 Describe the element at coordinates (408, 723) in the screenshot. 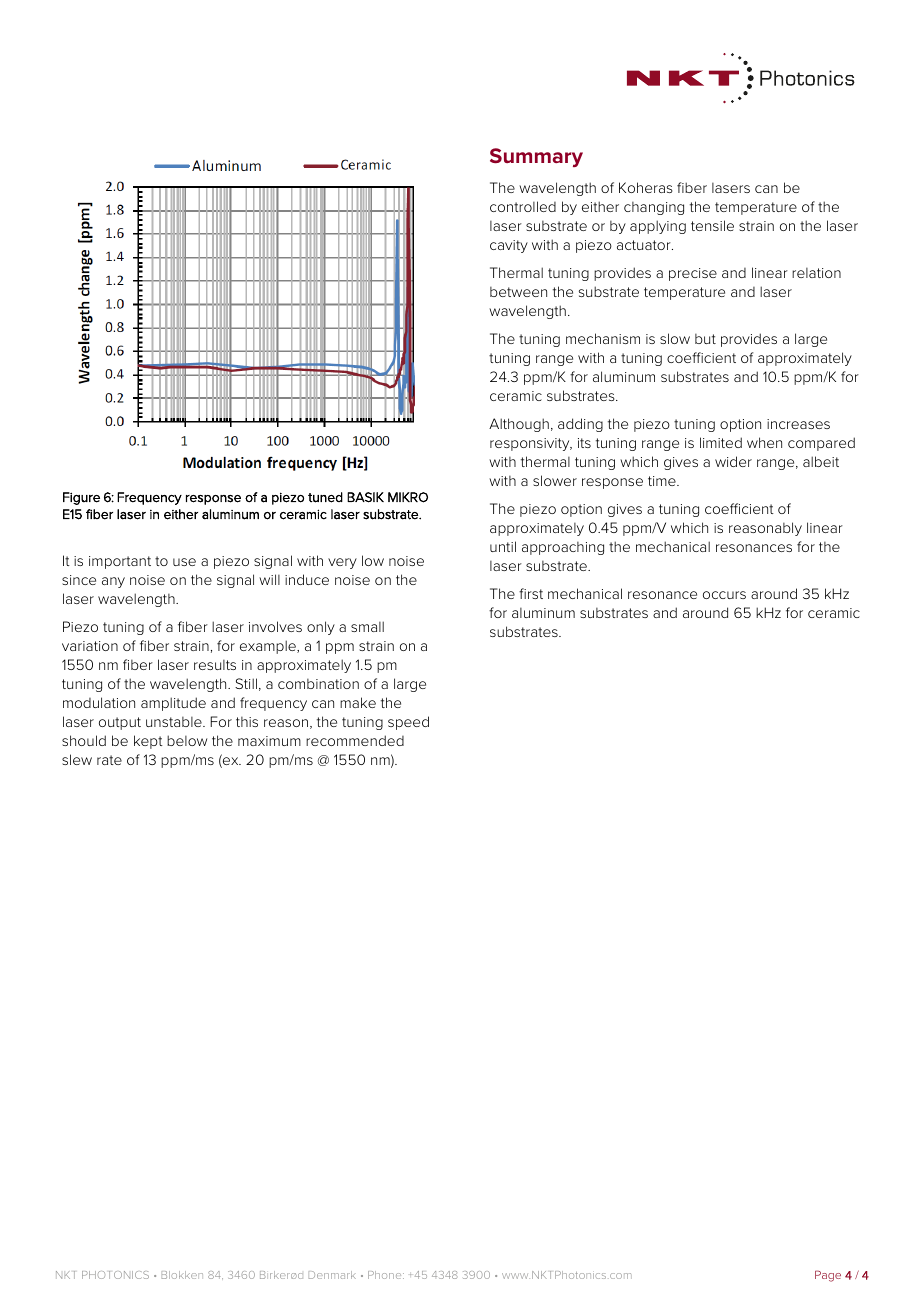

I see `speed` at that location.
